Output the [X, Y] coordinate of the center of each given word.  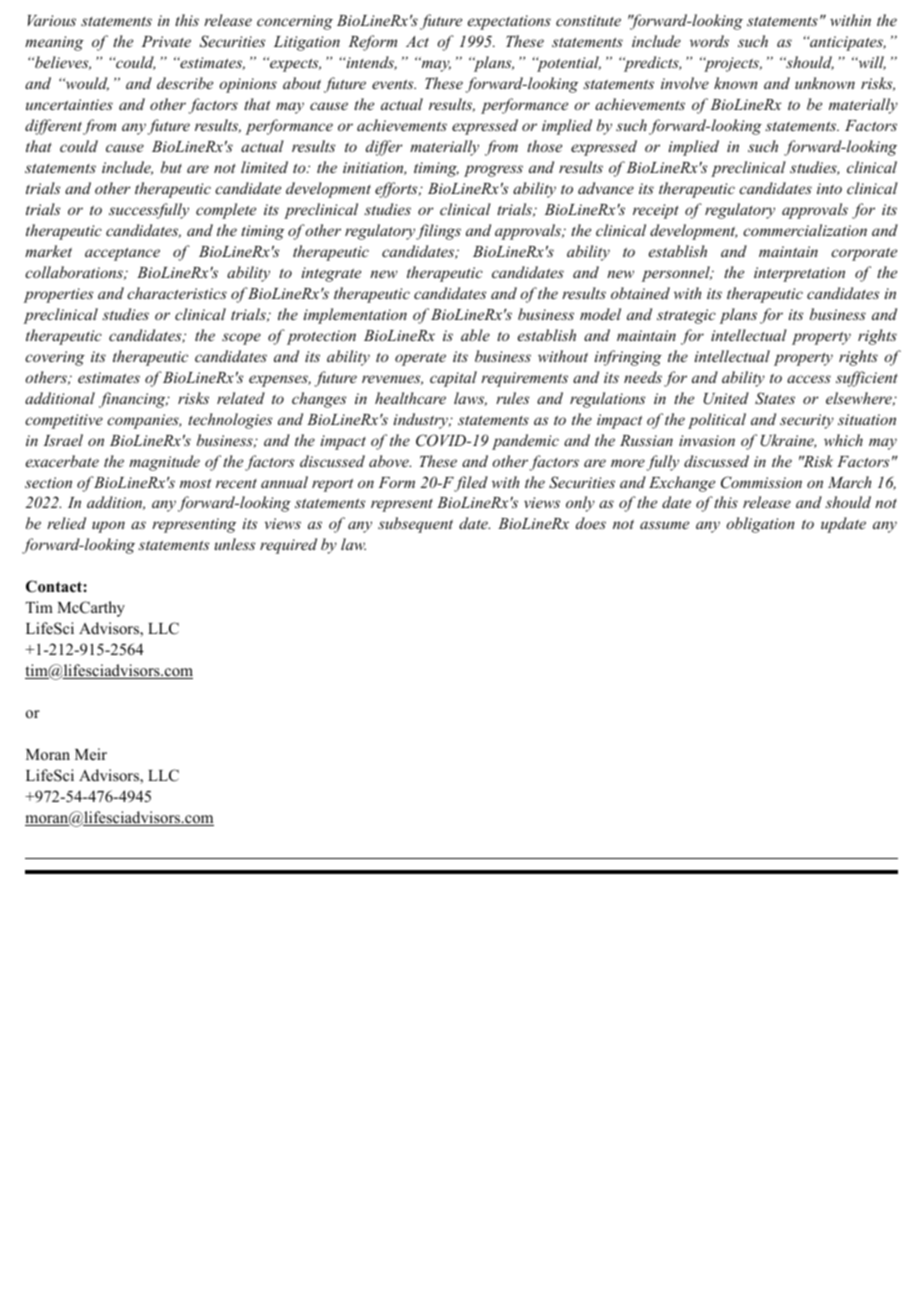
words [709, 41]
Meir [91, 754]
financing [133, 400]
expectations [509, 22]
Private [166, 41]
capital [453, 379]
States [775, 398]
